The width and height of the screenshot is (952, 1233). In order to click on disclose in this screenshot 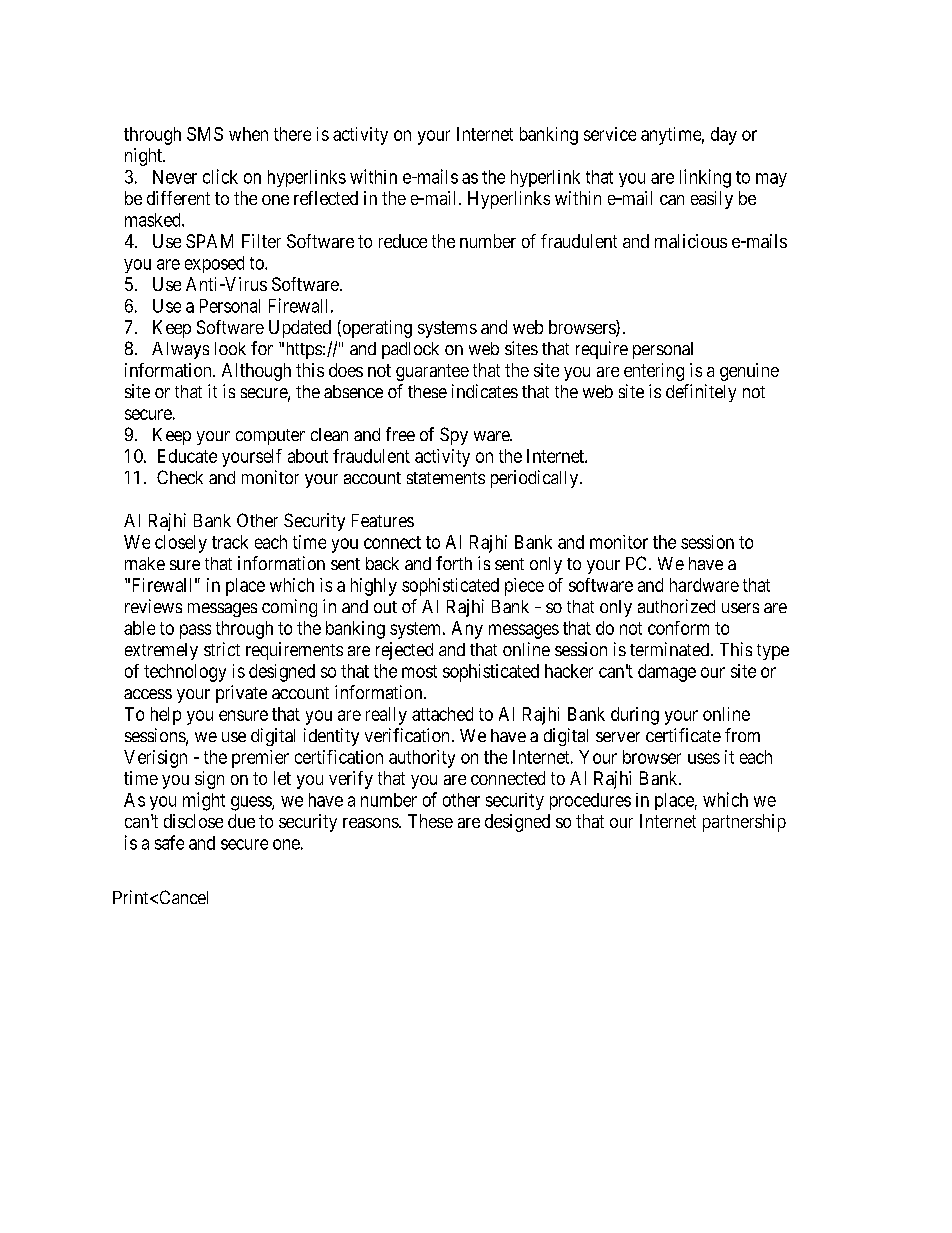, I will do `click(193, 821)`.
